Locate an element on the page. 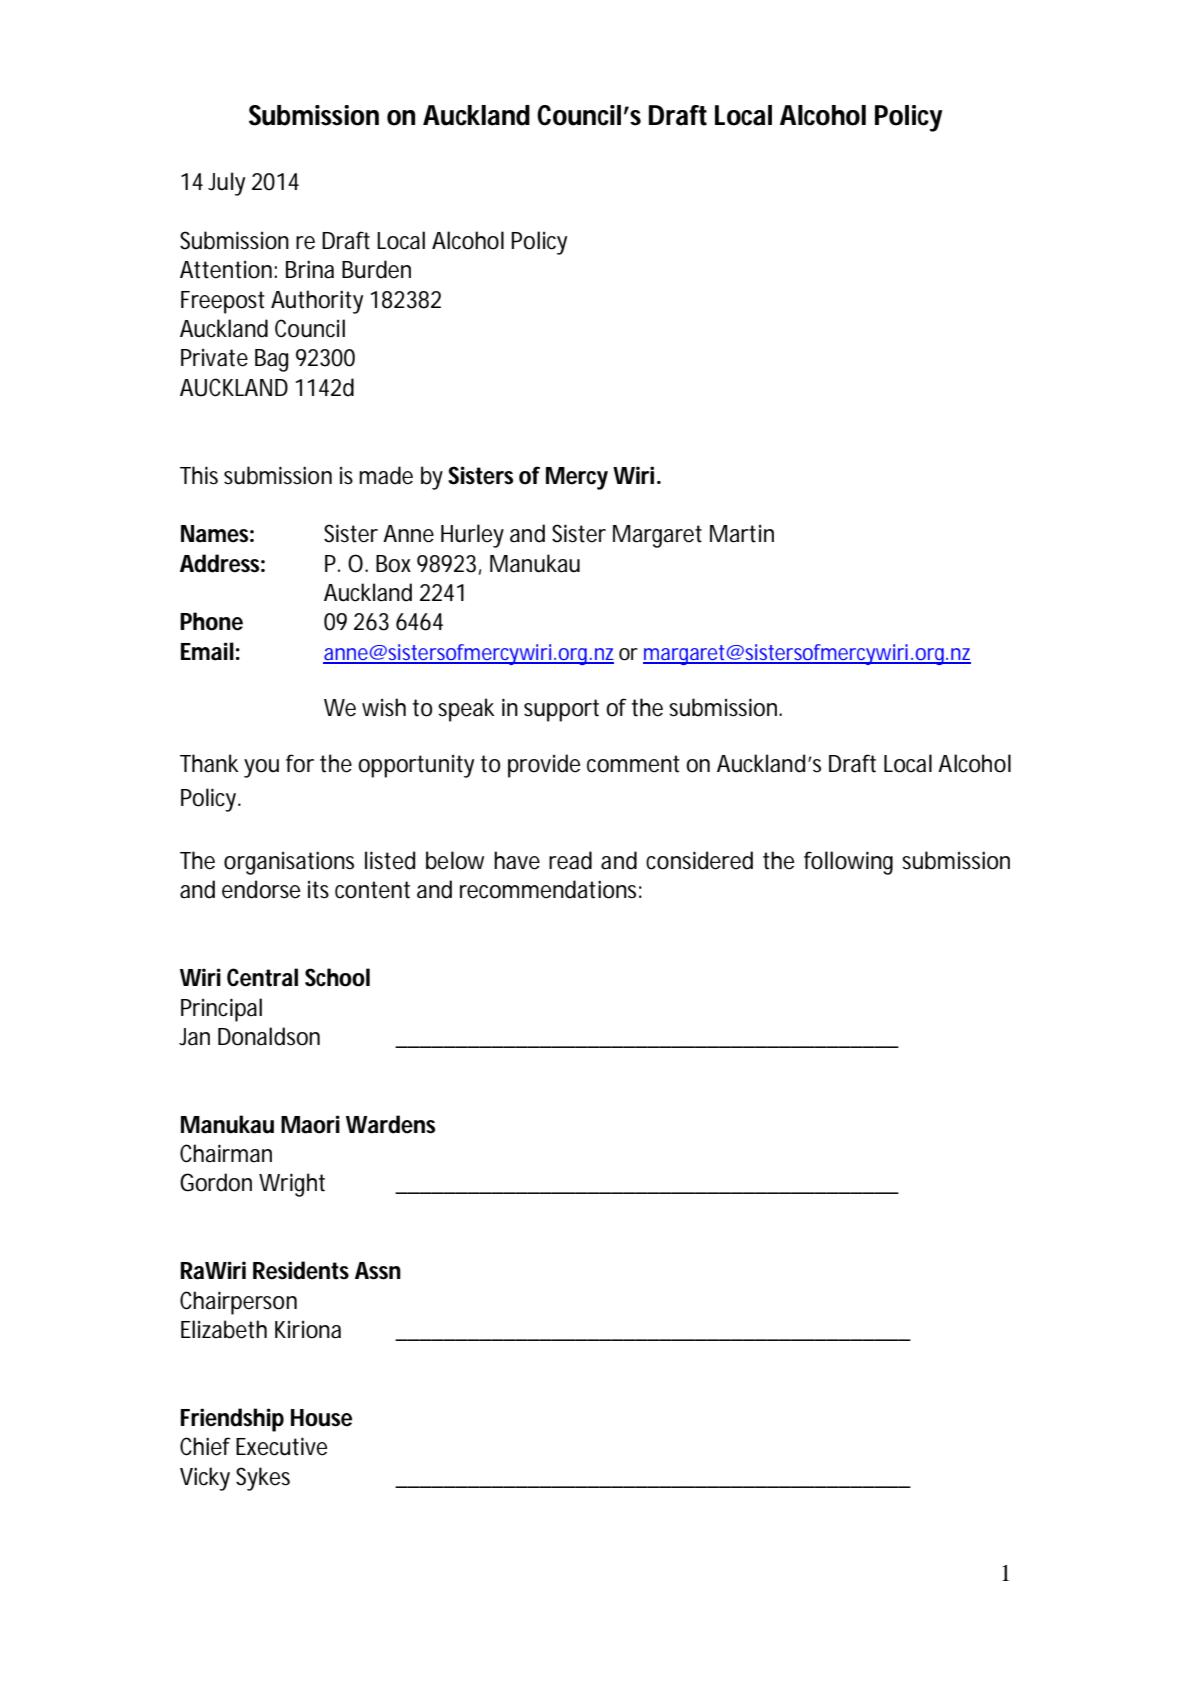  Donaldson is located at coordinates (269, 1036).
